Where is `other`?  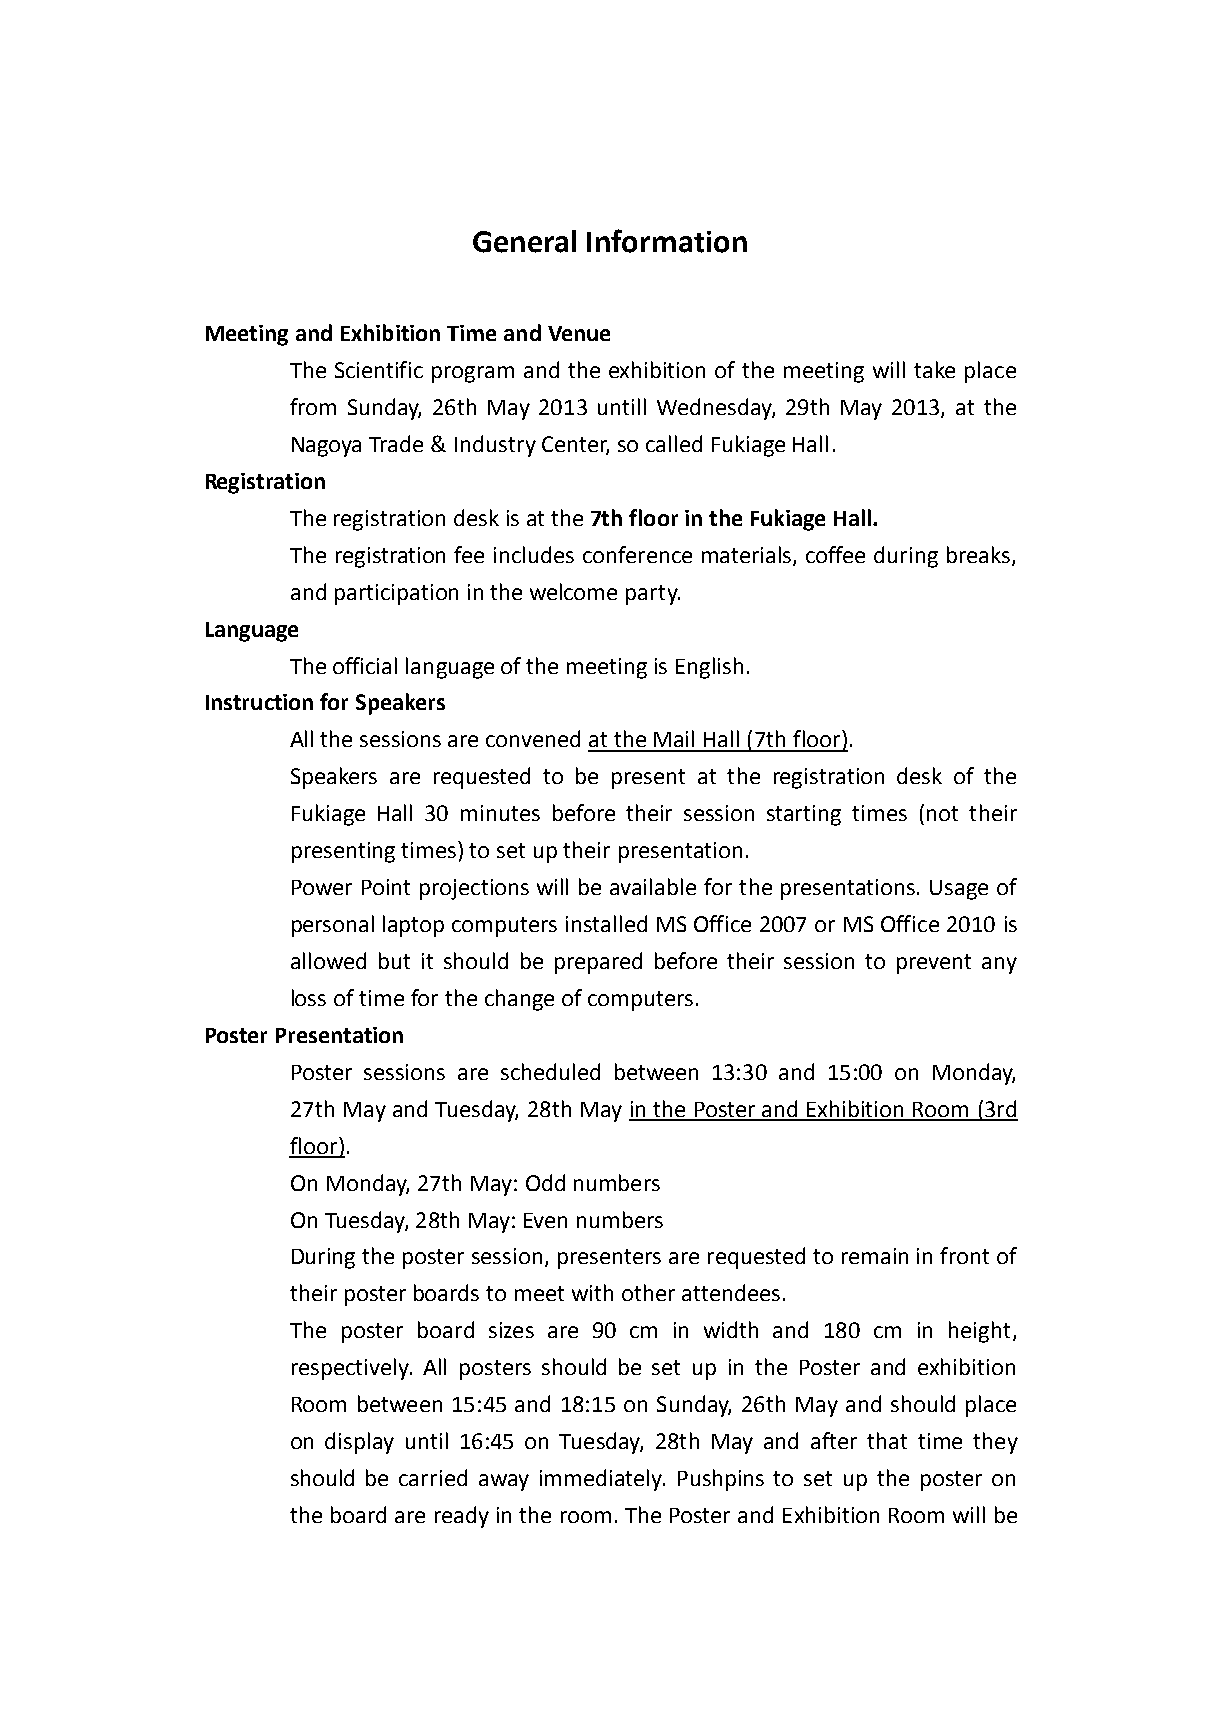 other is located at coordinates (648, 1292).
